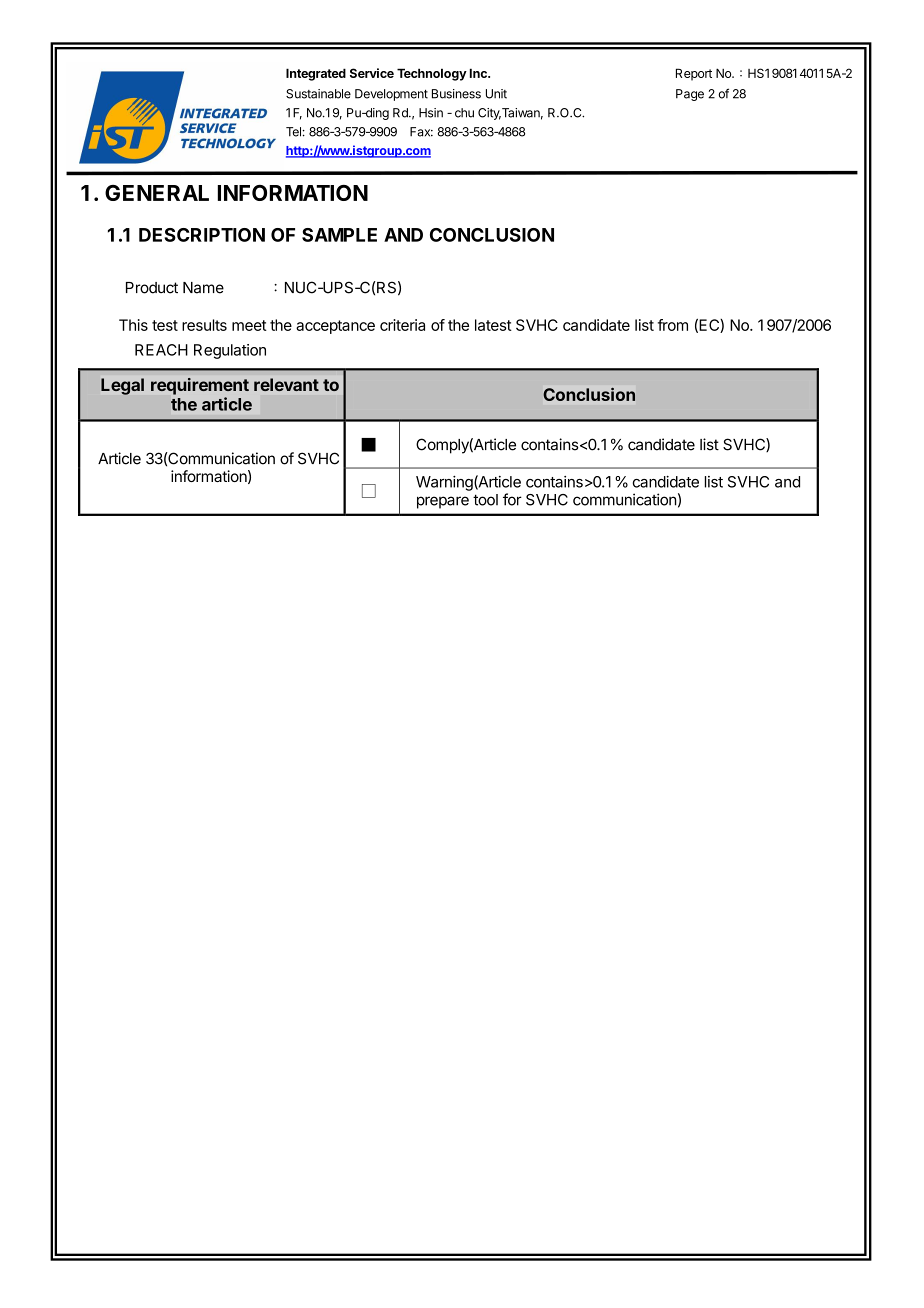 The width and height of the screenshot is (924, 1308). I want to click on tool, so click(485, 500).
